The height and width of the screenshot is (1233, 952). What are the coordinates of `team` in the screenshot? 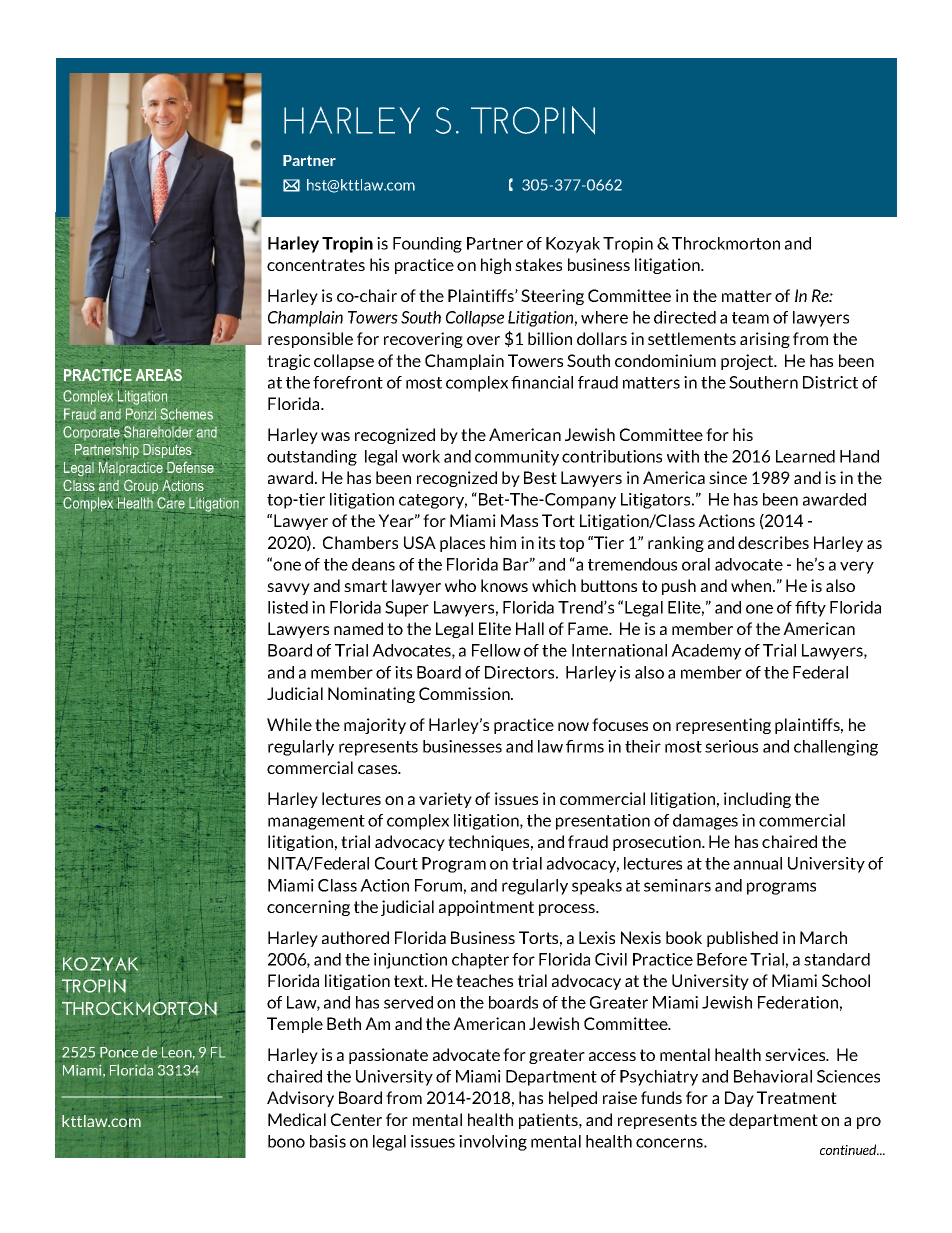 It's located at (750, 318).
